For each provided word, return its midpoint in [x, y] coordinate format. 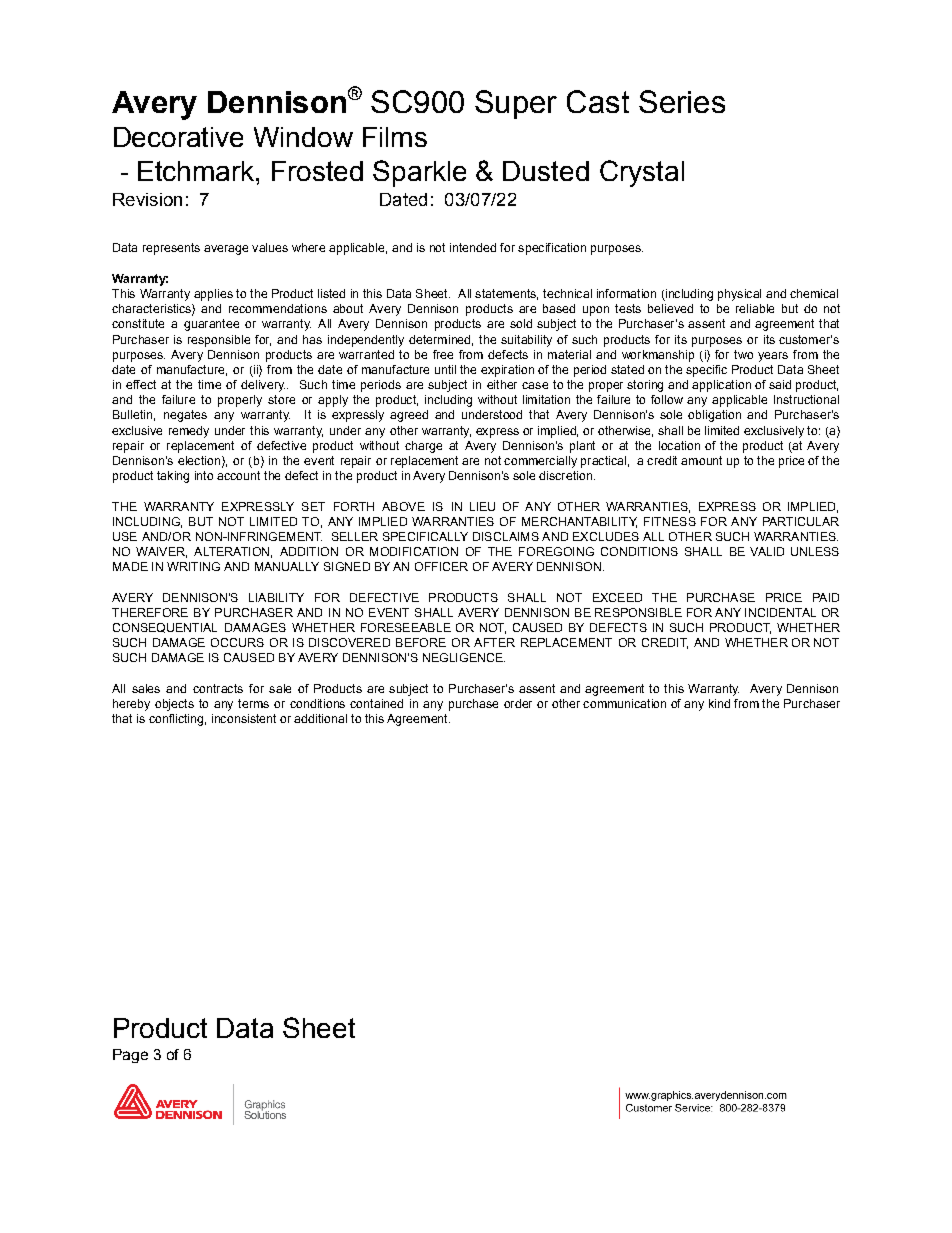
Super [516, 104]
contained [376, 703]
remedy [189, 432]
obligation [714, 416]
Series [682, 101]
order [518, 703]
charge [423, 447]
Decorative [178, 137]
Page [130, 1056]
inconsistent [244, 718]
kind [719, 703]
